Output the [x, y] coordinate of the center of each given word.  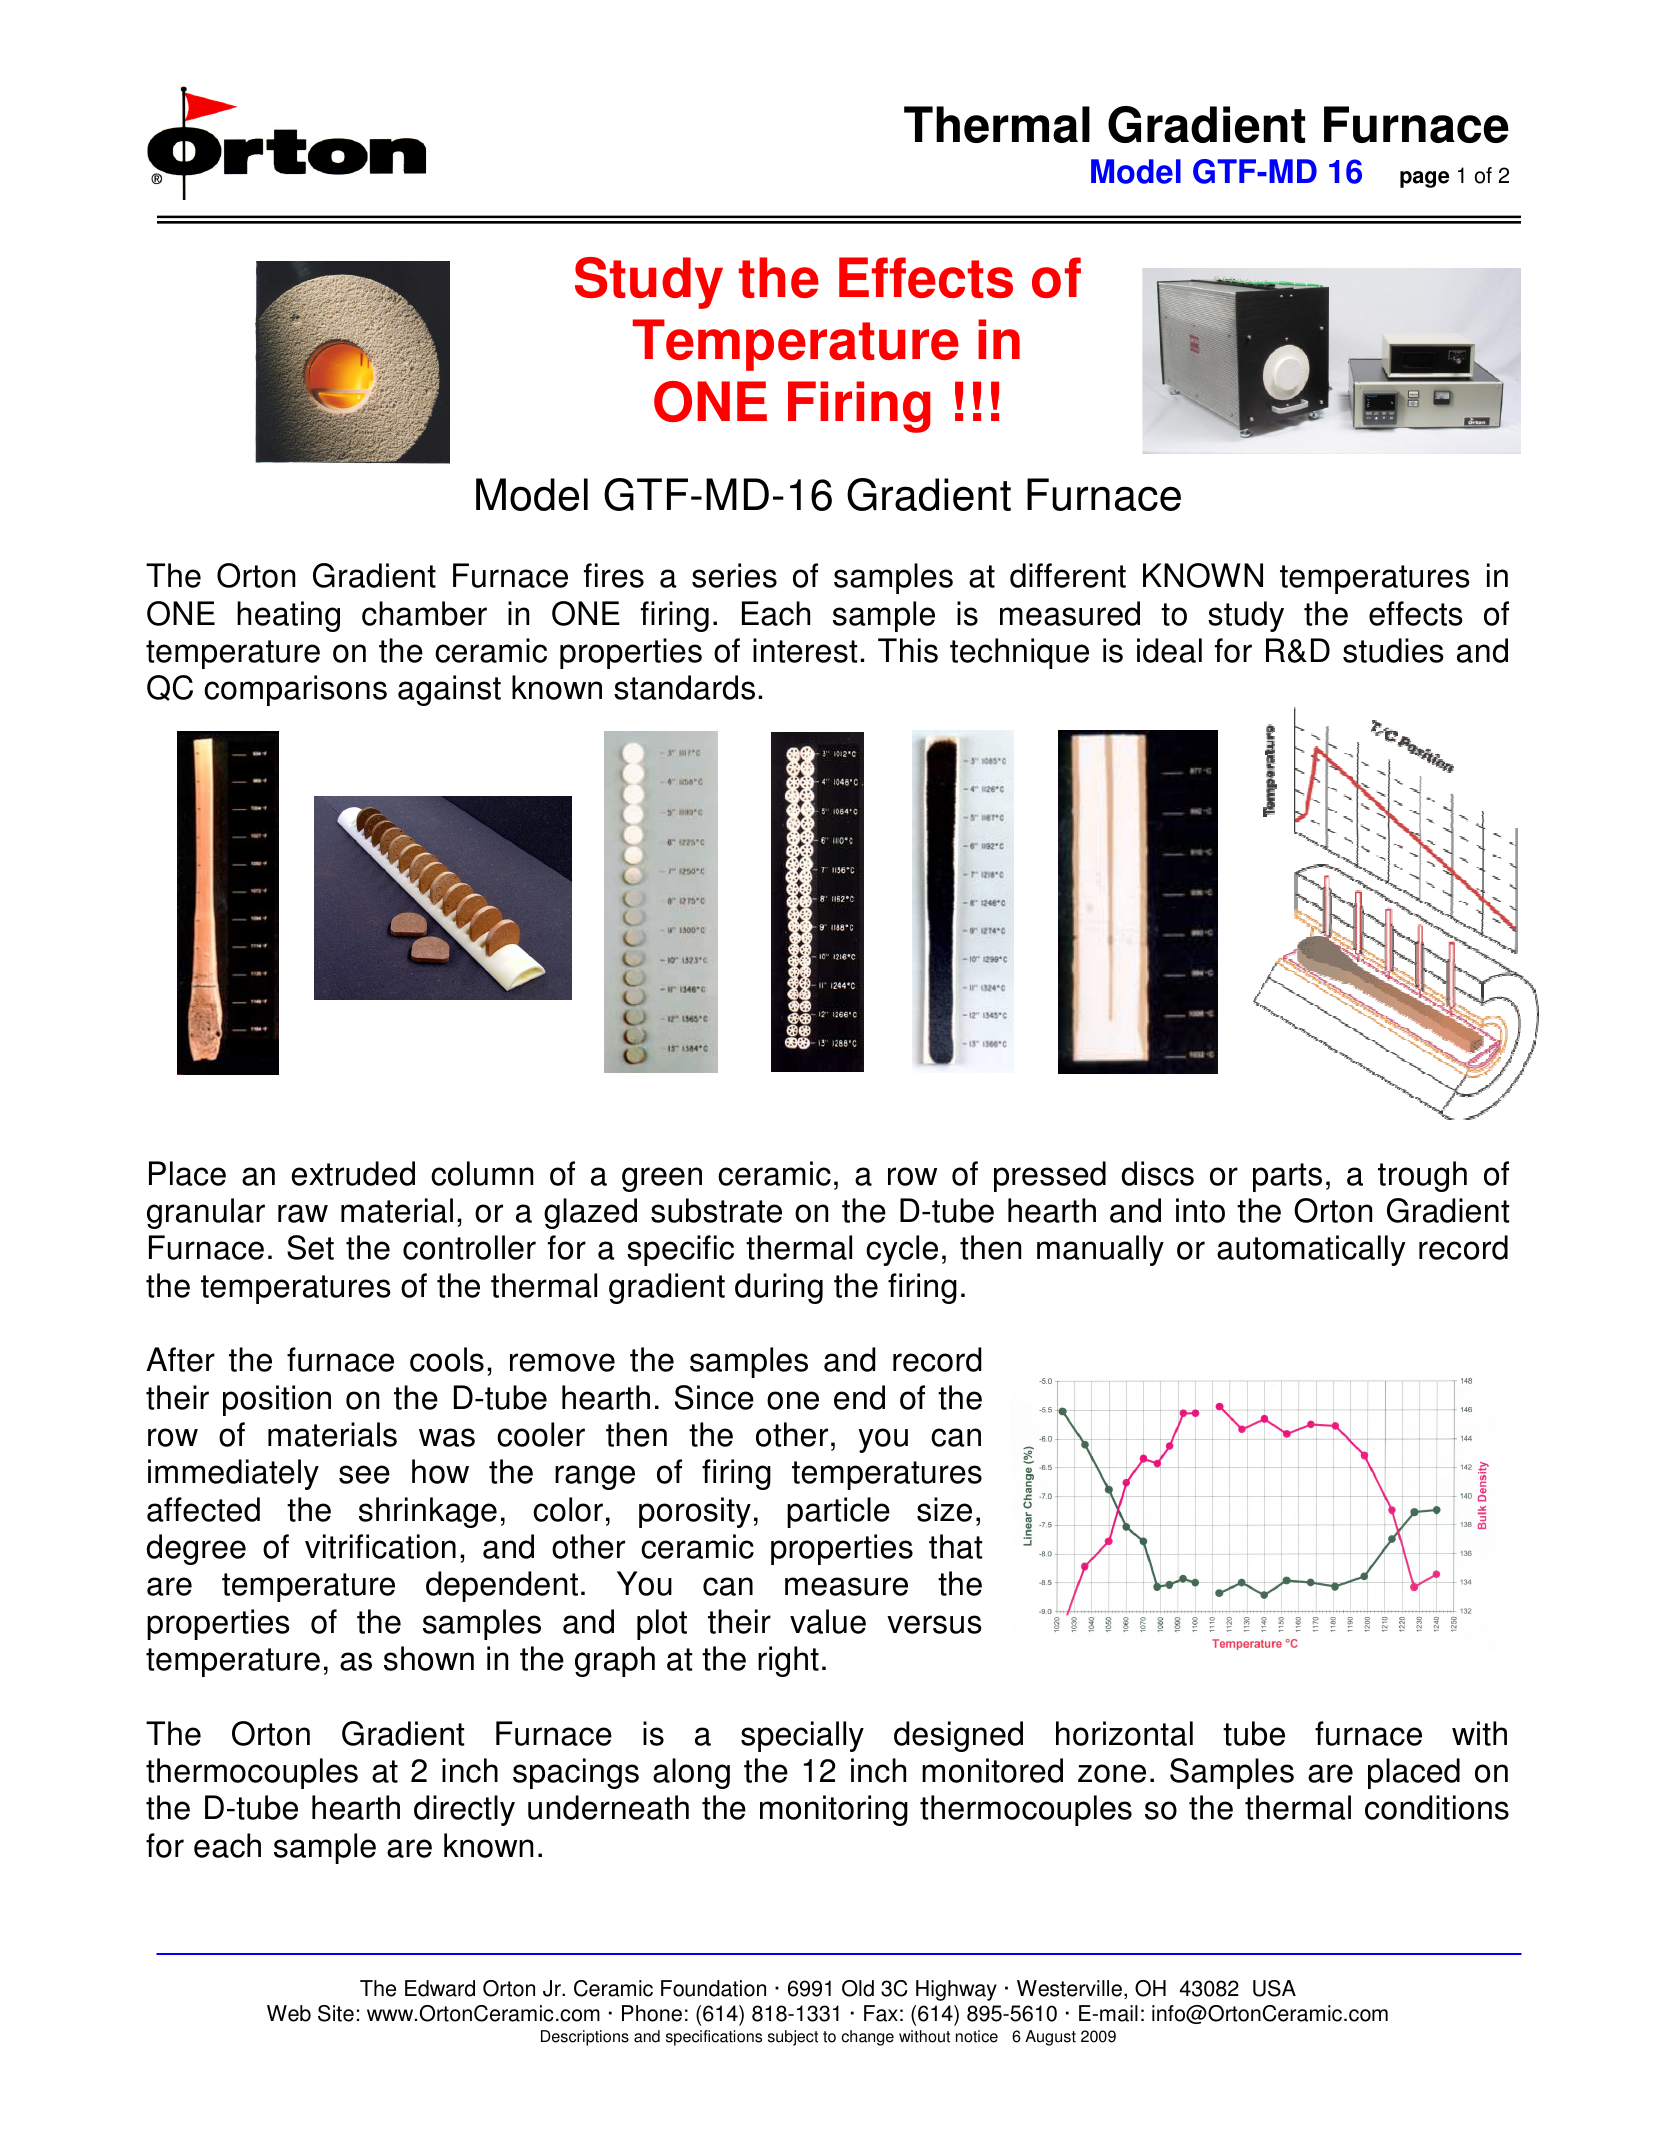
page [1424, 179]
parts [1287, 1177]
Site [336, 2013]
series [734, 575]
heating [288, 616]
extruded [353, 1173]
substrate [716, 1210]
